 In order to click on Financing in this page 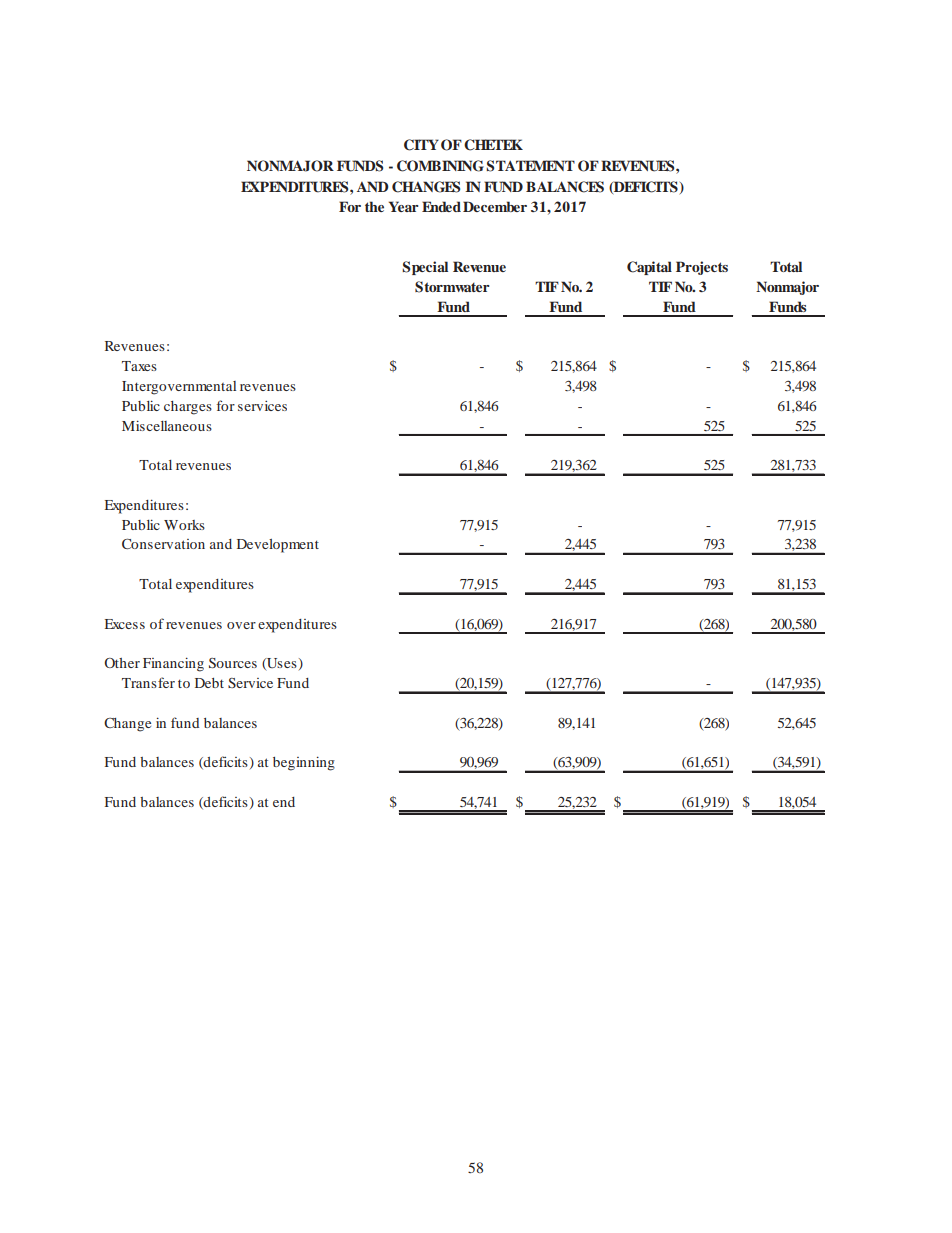, I will do `click(173, 664)`.
